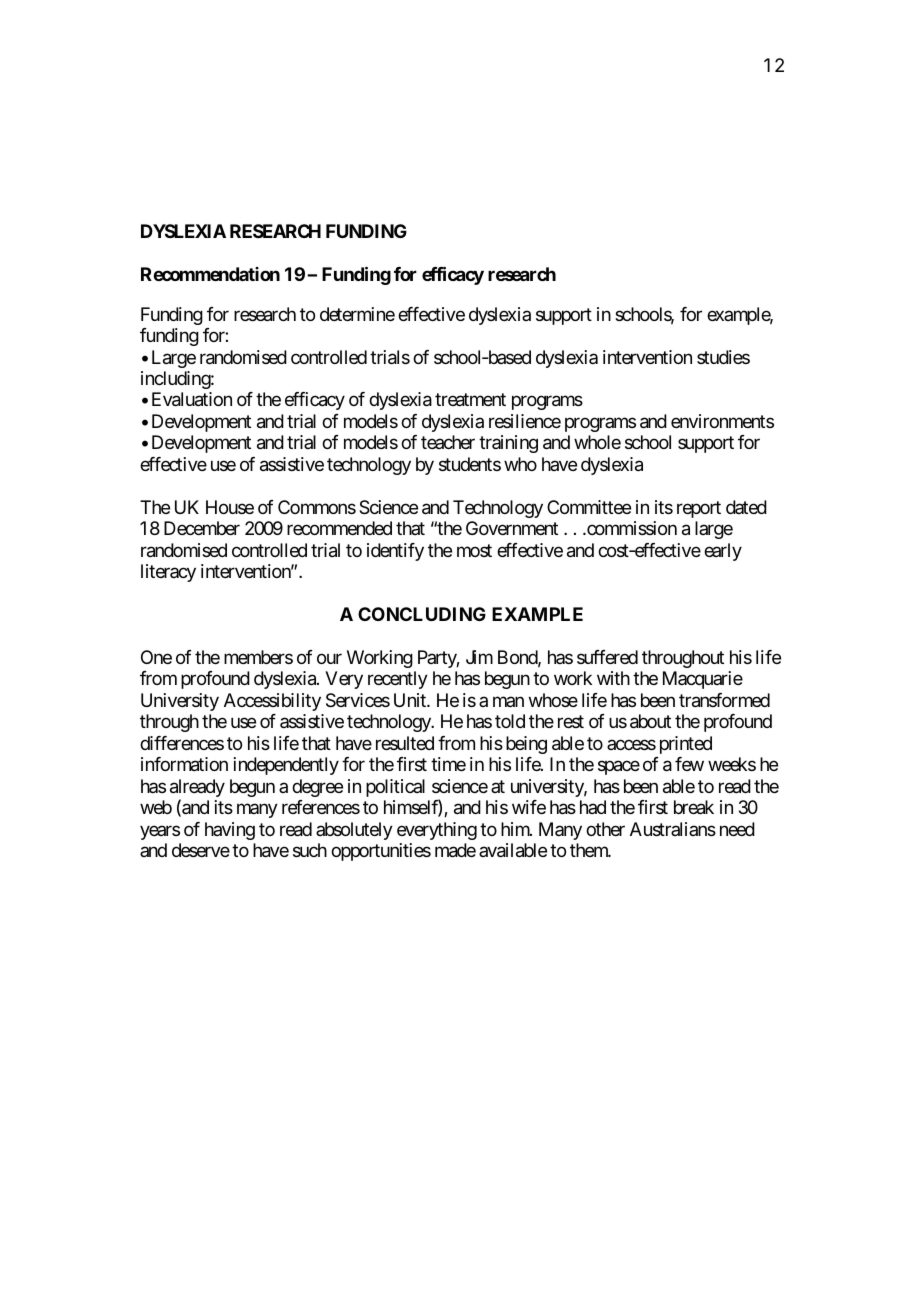 The height and width of the screenshot is (1308, 924). What do you see at coordinates (470, 400) in the screenshot?
I see `treatment` at bounding box center [470, 400].
